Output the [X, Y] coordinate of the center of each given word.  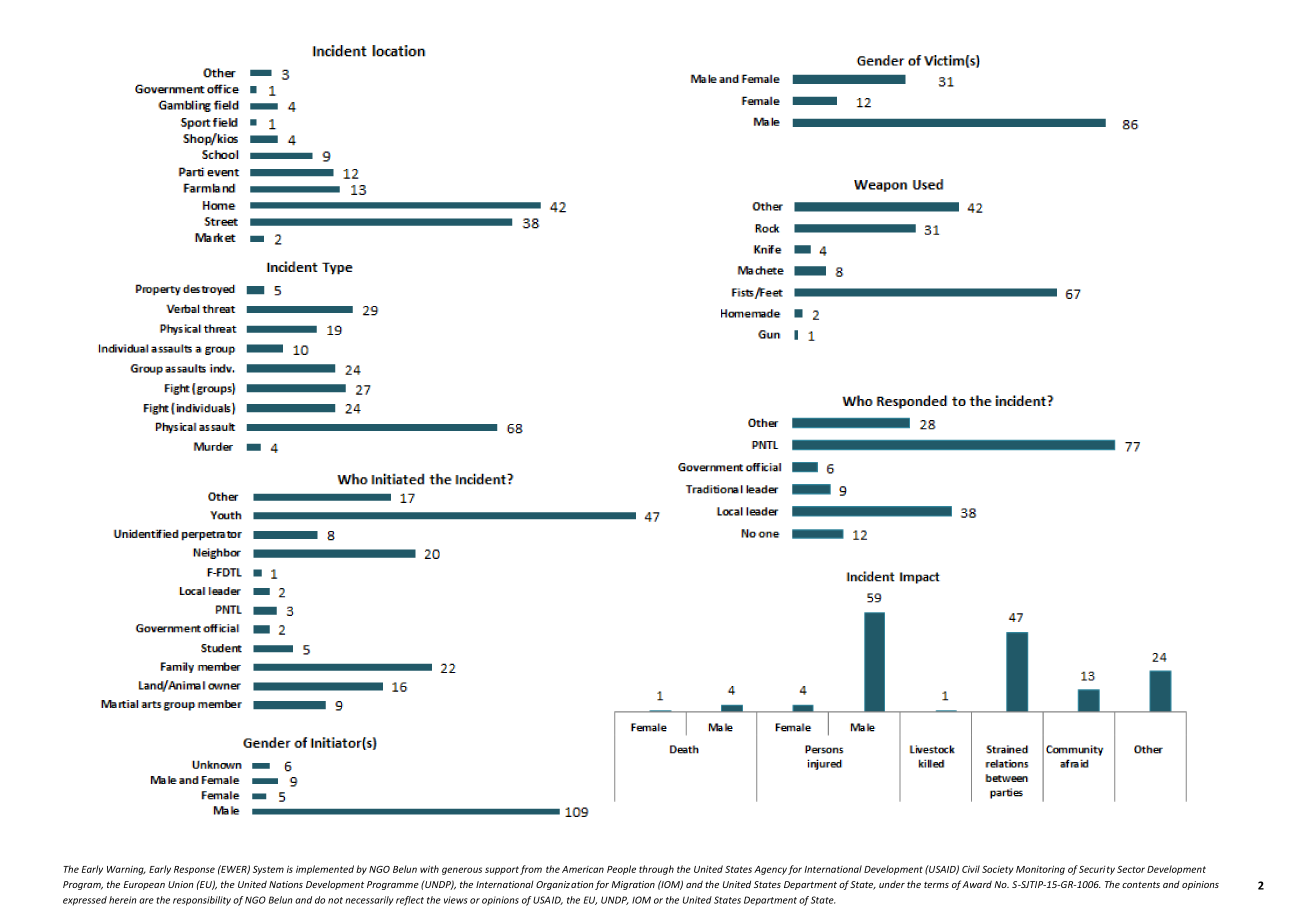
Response [194, 870]
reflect [410, 901]
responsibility [202, 901]
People [621, 870]
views [455, 900]
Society [998, 870]
